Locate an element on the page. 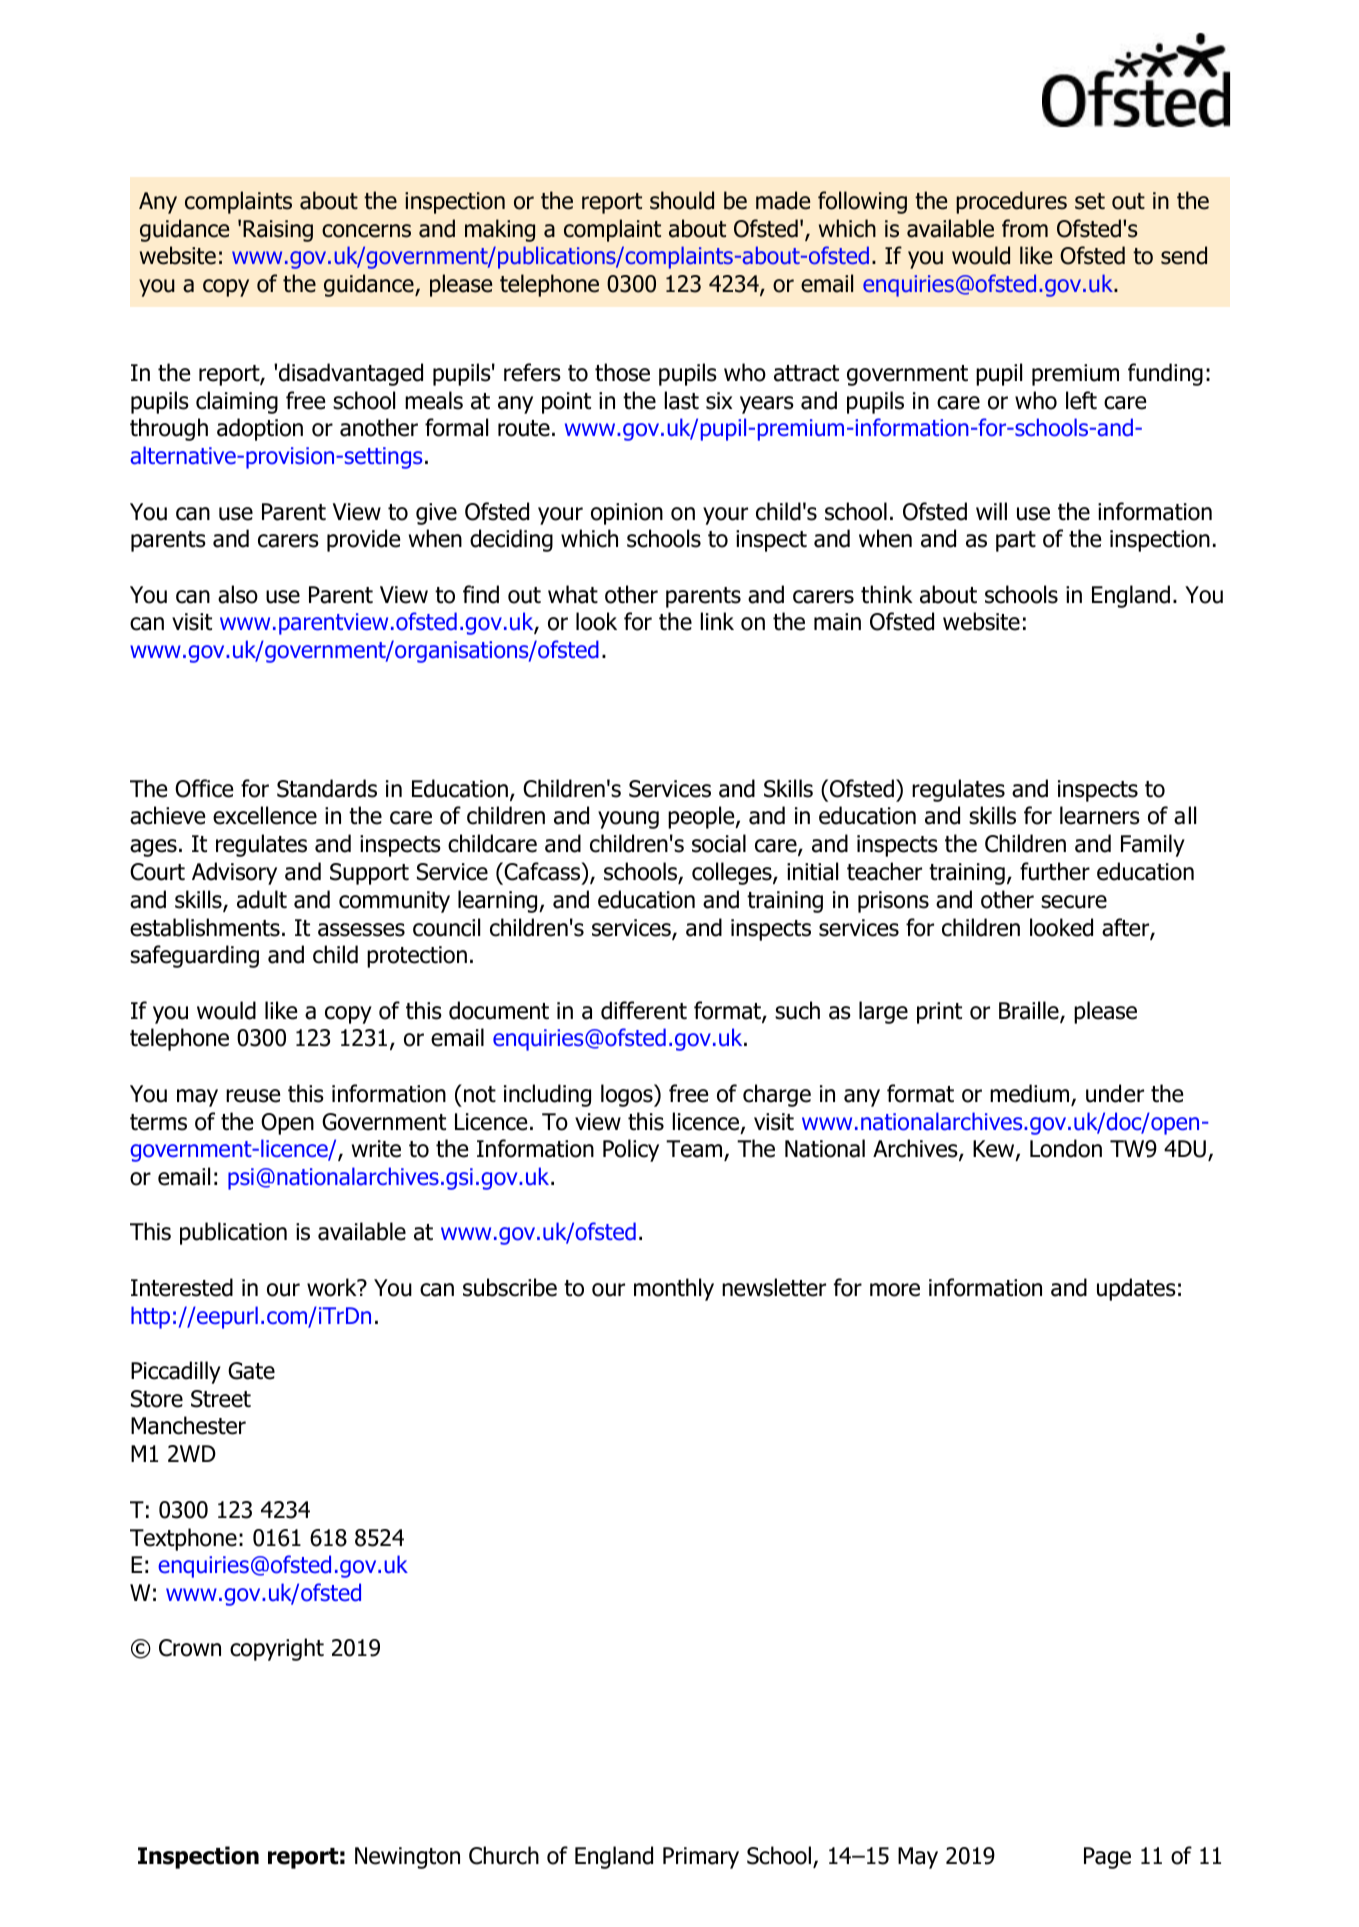 This document has width=1359, height=1927. Primary is located at coordinates (701, 1858).
